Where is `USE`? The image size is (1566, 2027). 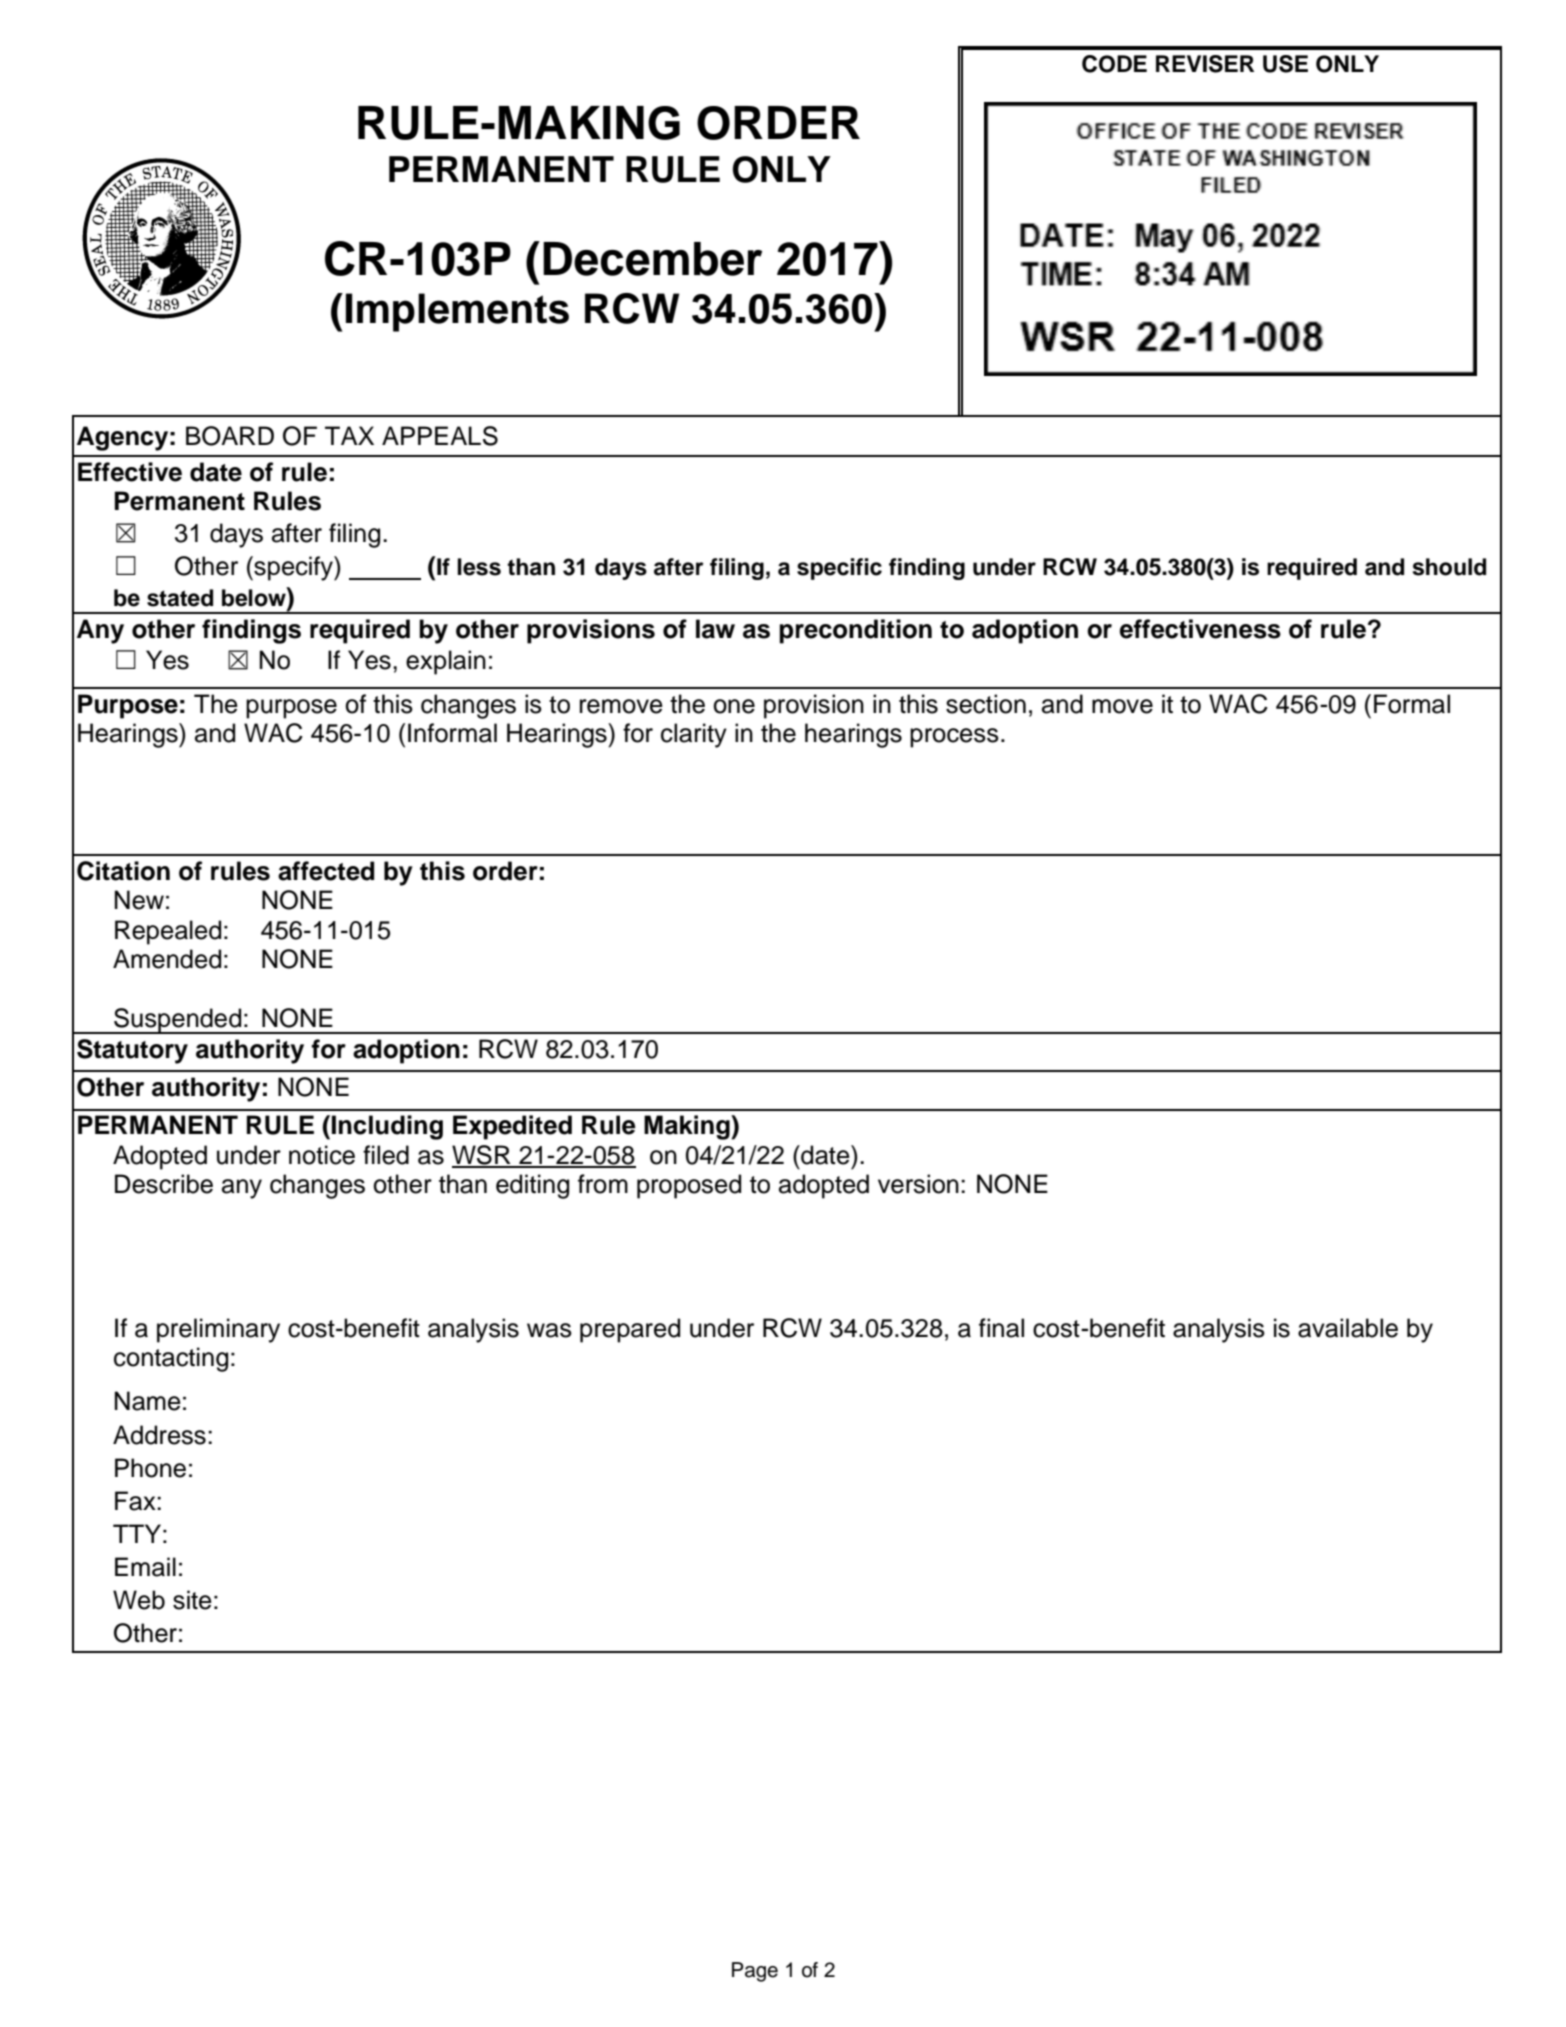 USE is located at coordinates (1285, 64).
